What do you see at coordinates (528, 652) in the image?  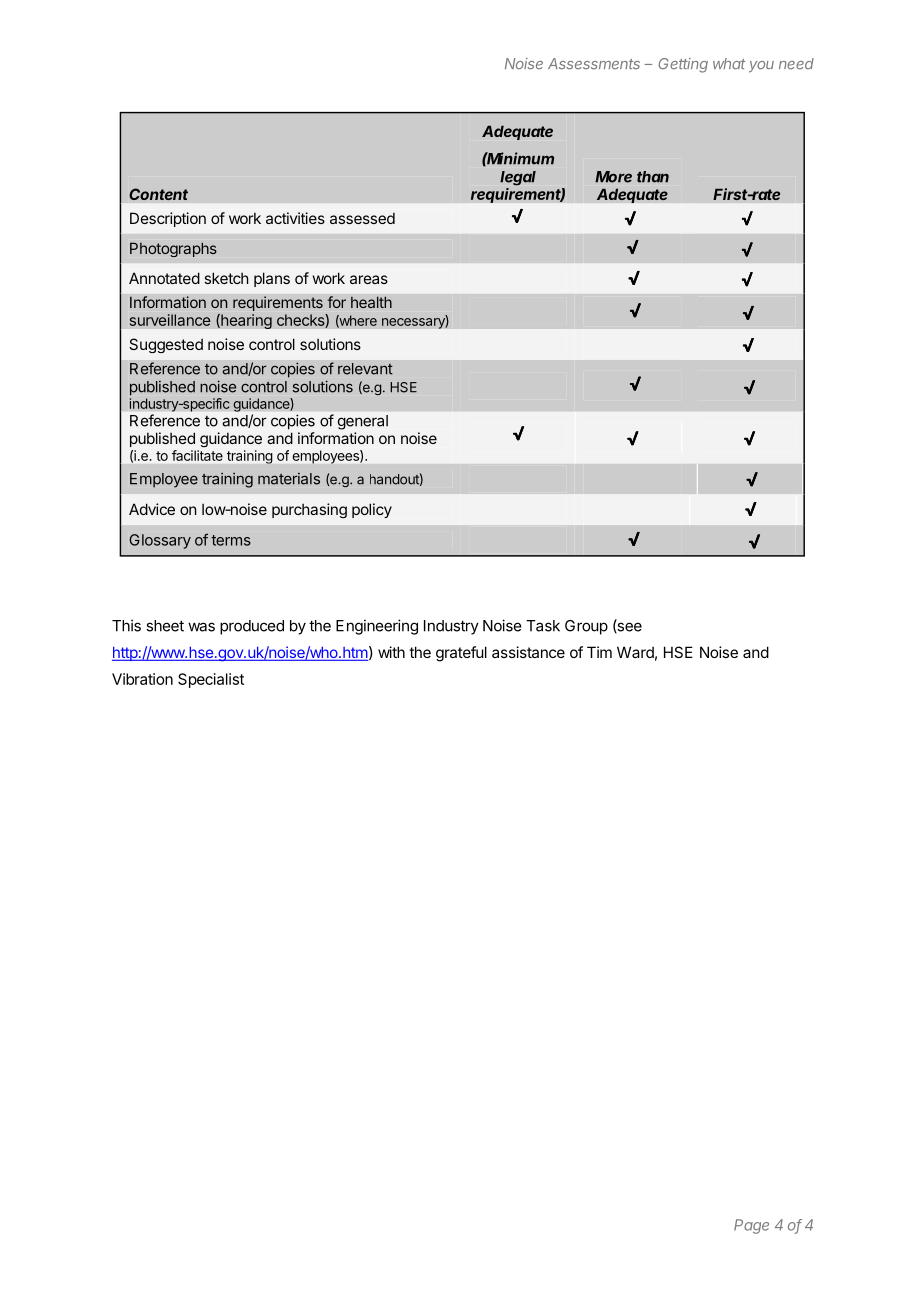 I see `assistance` at bounding box center [528, 652].
